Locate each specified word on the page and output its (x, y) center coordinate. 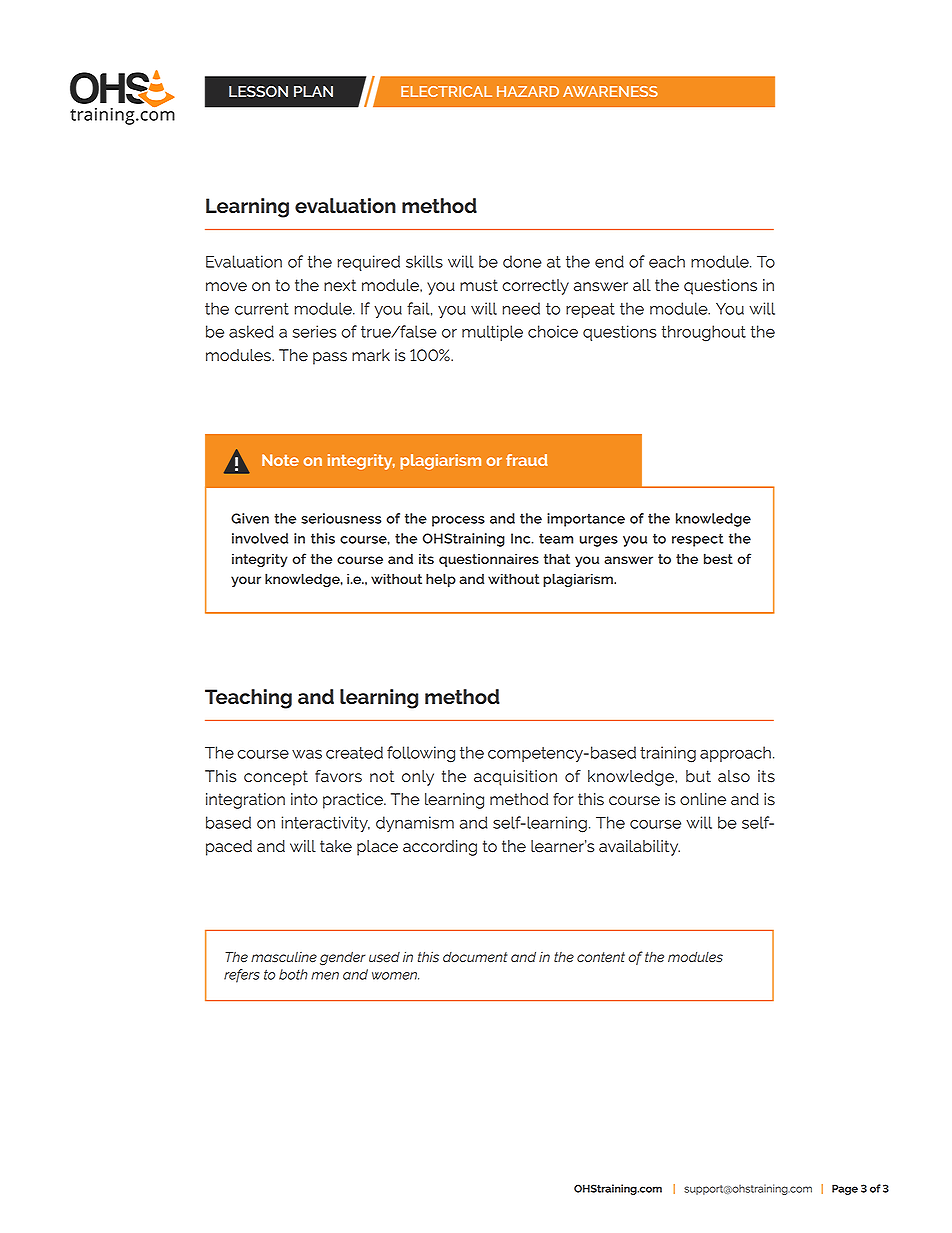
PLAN (313, 91)
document (475, 957)
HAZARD (528, 91)
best (718, 558)
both (293, 974)
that (557, 558)
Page (845, 1189)
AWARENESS (610, 91)
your (246, 581)
